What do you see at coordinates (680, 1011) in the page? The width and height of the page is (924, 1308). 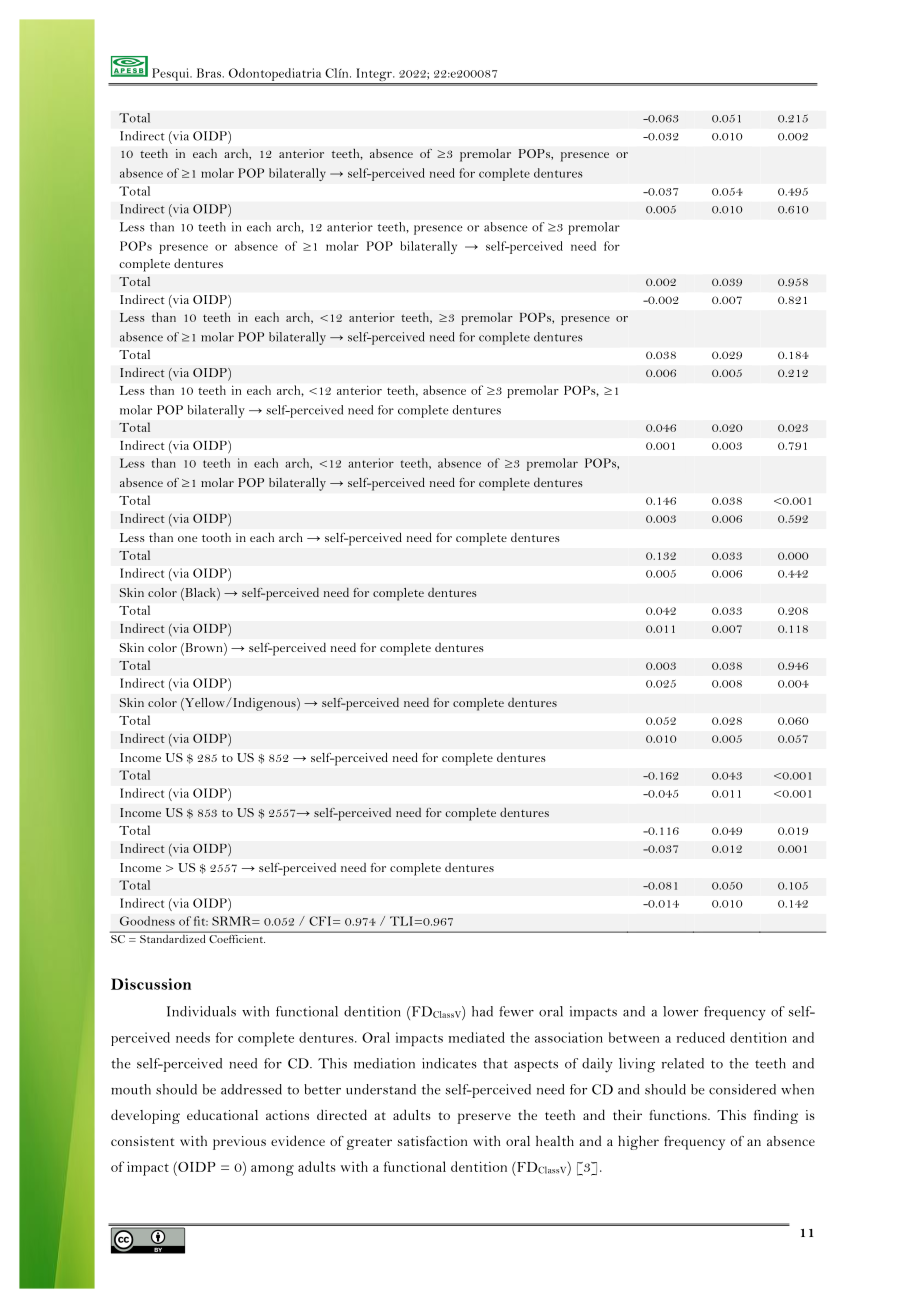 I see `lower` at bounding box center [680, 1011].
